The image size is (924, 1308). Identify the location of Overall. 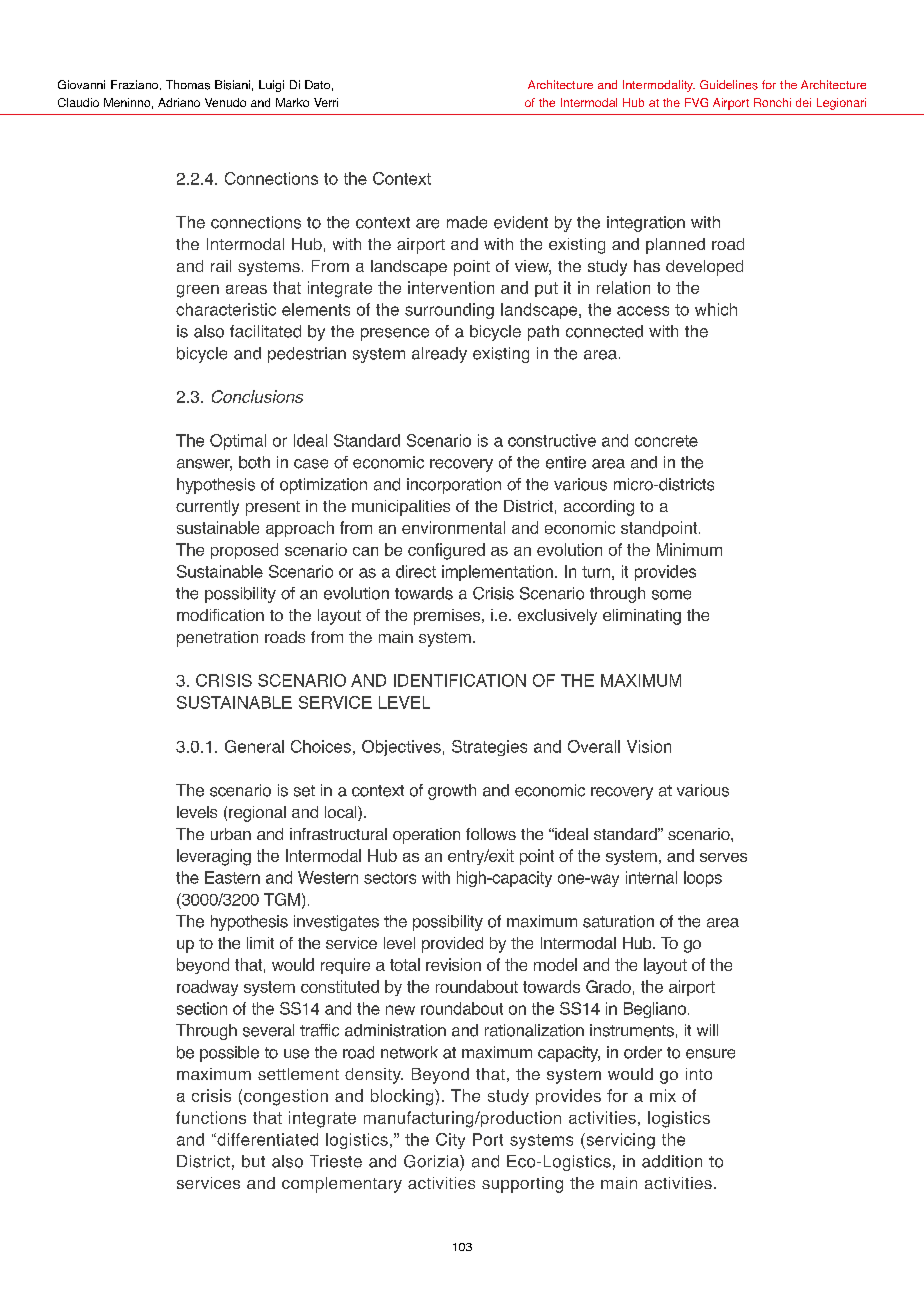
(594, 746).
